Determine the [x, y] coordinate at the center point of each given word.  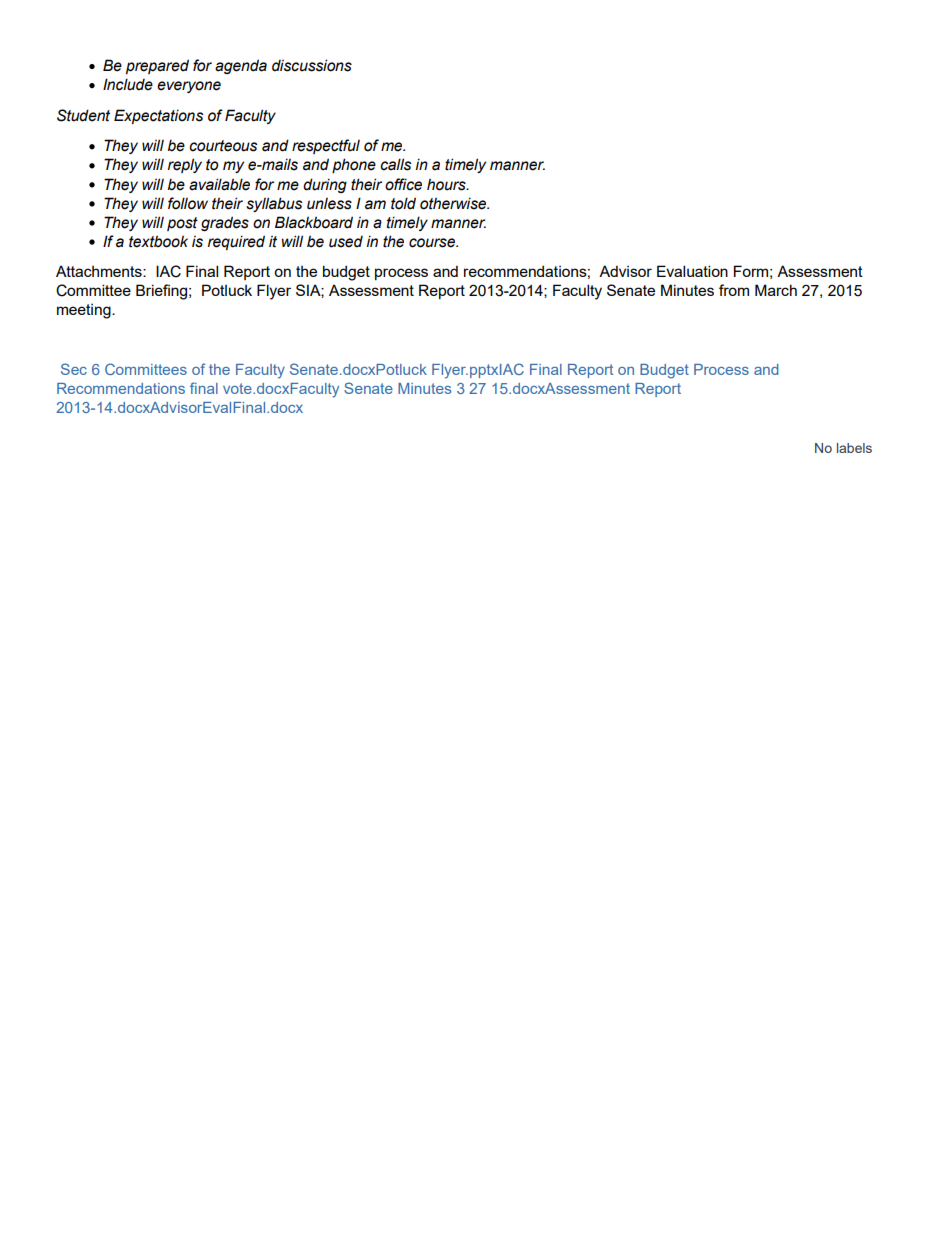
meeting [85, 311]
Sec [74, 369]
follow [188, 203]
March [776, 290]
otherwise [454, 203]
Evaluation [692, 271]
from [734, 290]
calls [395, 164]
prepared [157, 66]
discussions [312, 65]
